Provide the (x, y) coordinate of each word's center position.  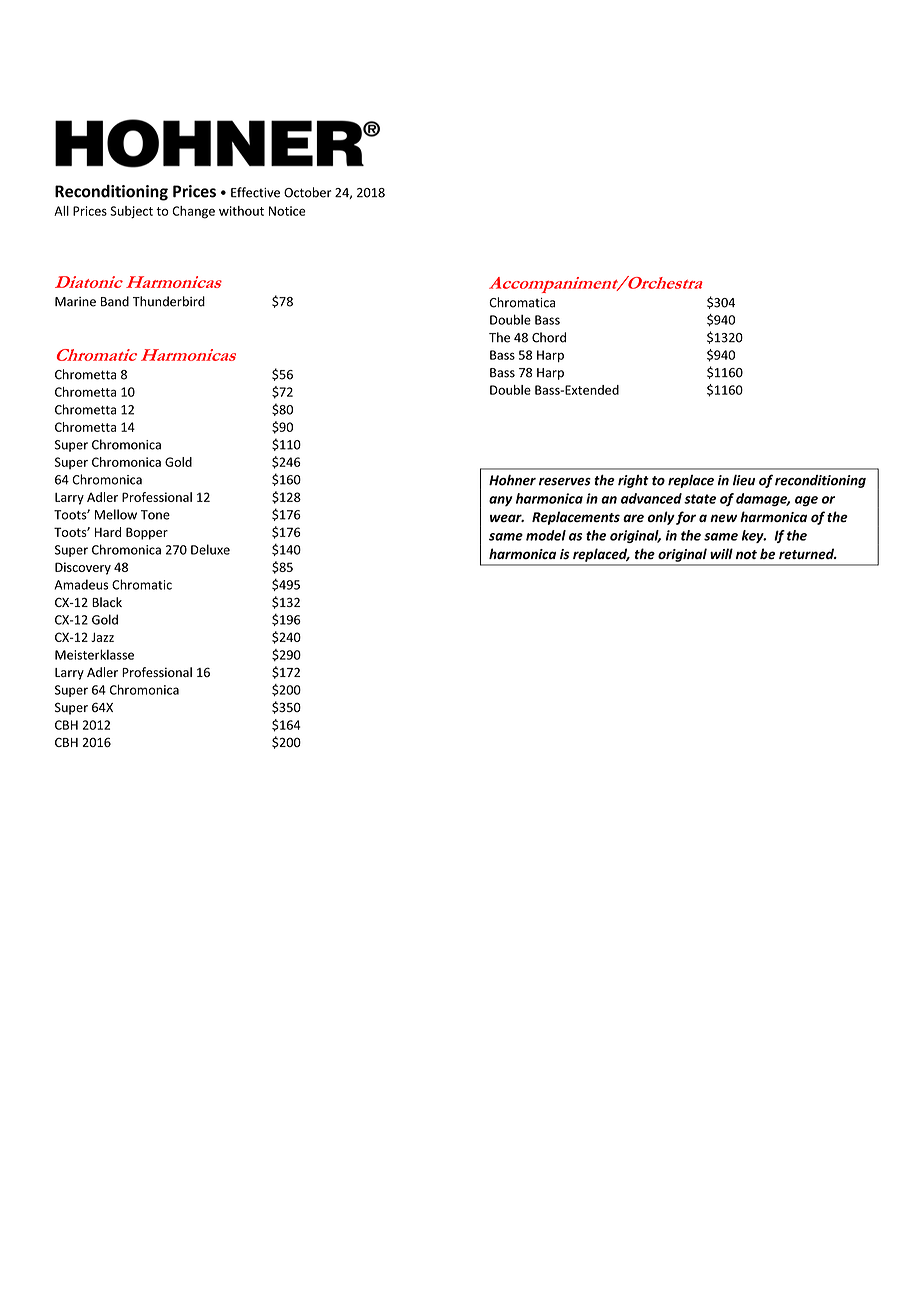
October (307, 192)
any (501, 501)
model (546, 535)
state (700, 499)
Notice (287, 211)
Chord (549, 337)
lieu (744, 480)
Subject (131, 212)
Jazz (102, 637)
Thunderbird (169, 301)
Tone (155, 515)
